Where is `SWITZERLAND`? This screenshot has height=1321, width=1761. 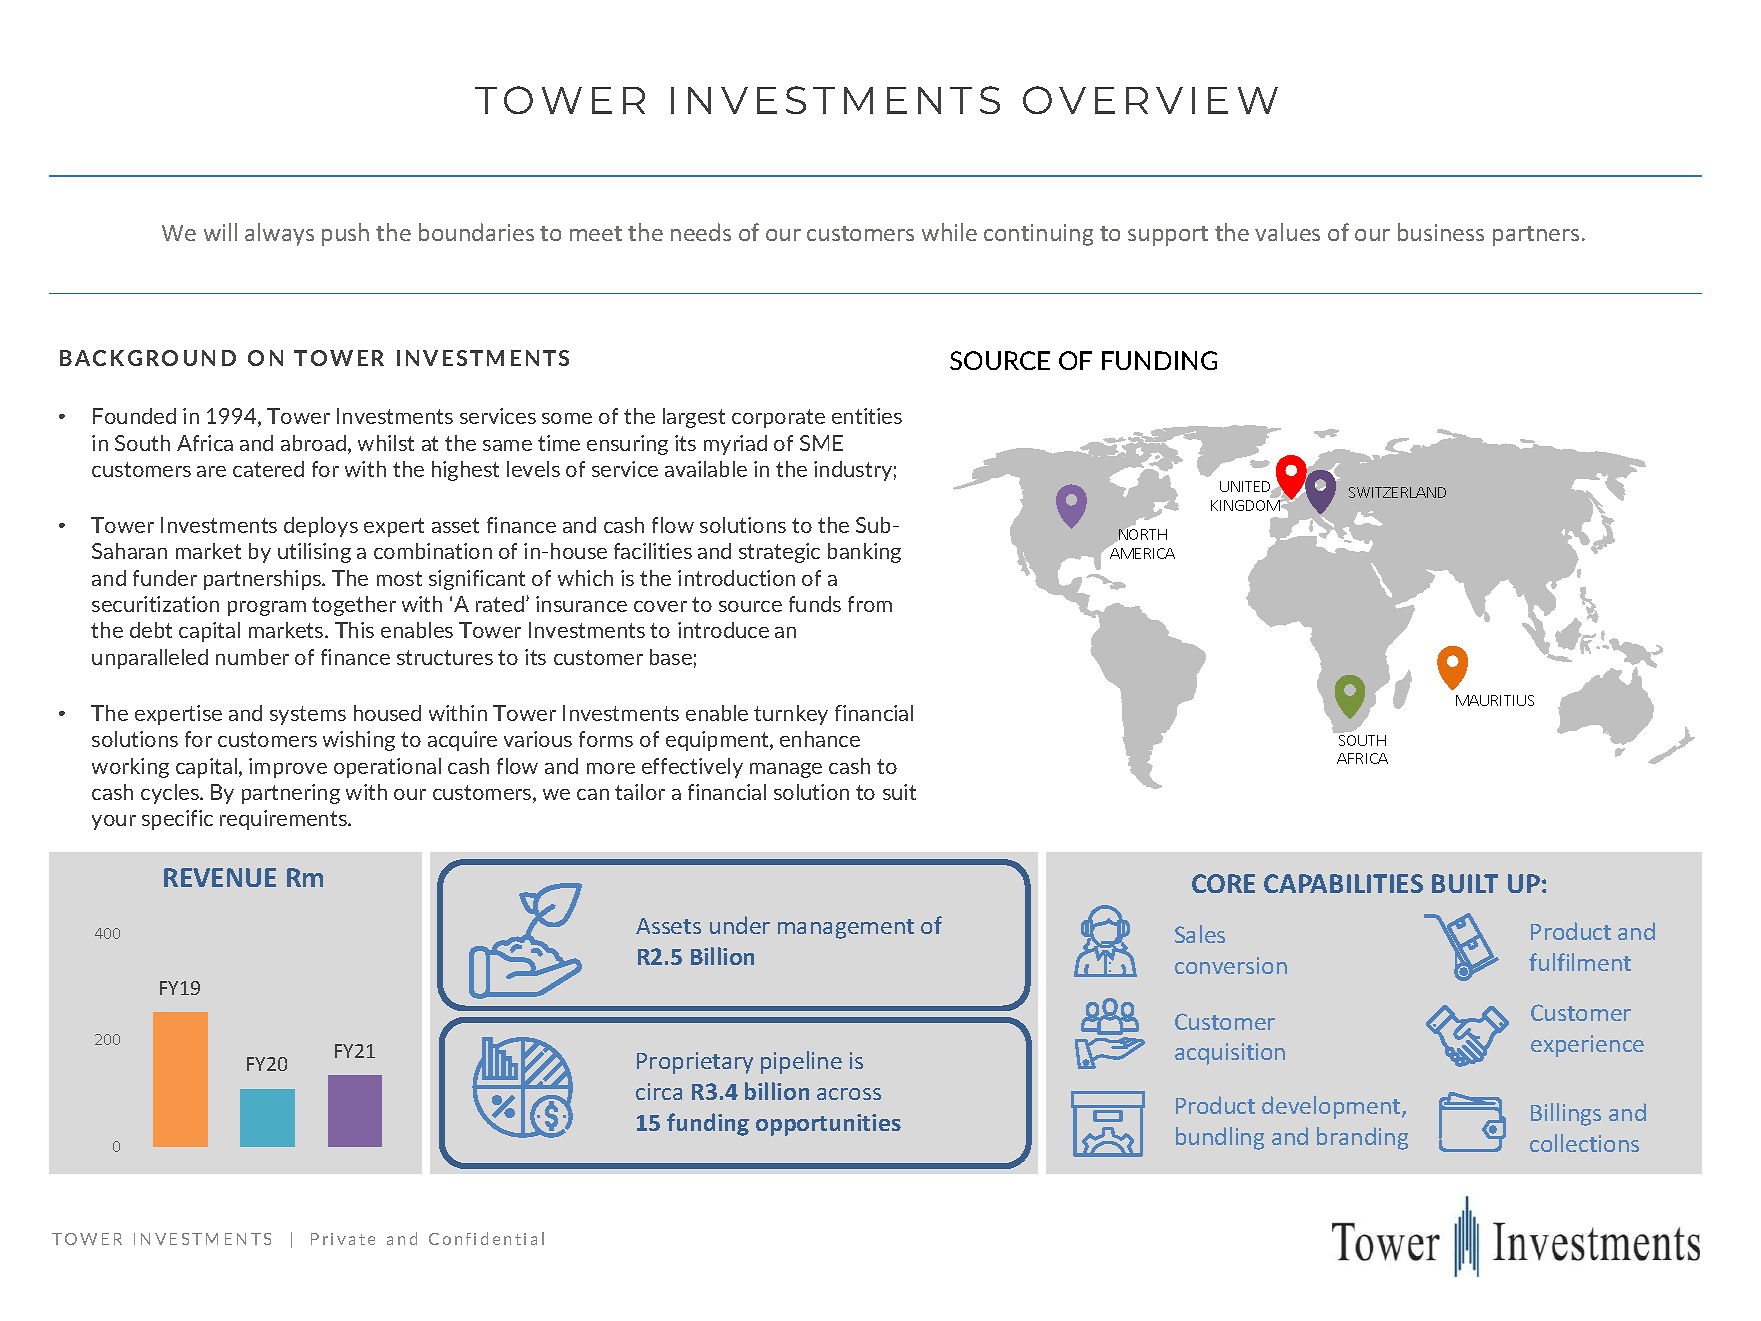
SWITZERLAND is located at coordinates (1397, 492).
